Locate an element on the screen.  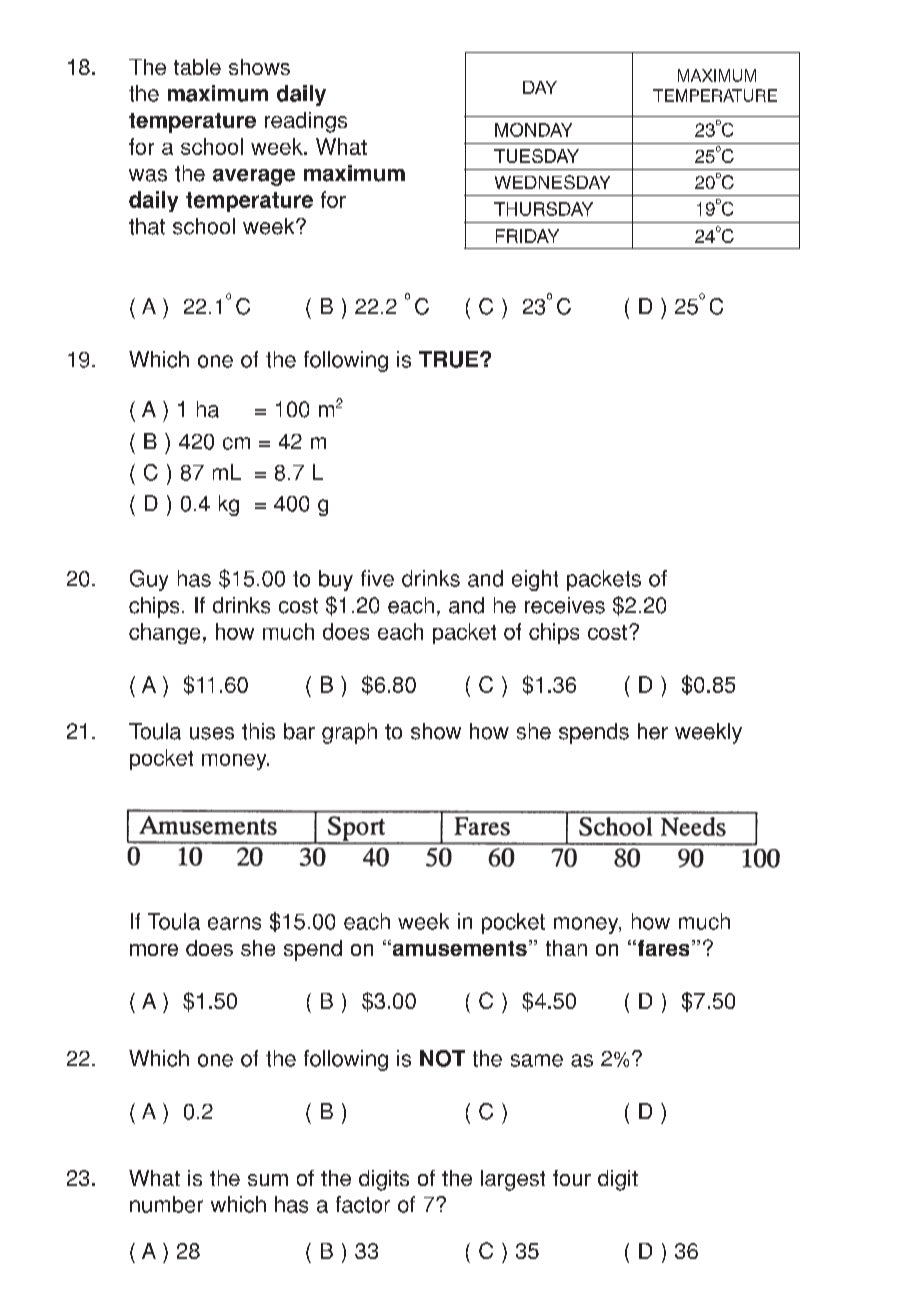
her is located at coordinates (653, 731).
